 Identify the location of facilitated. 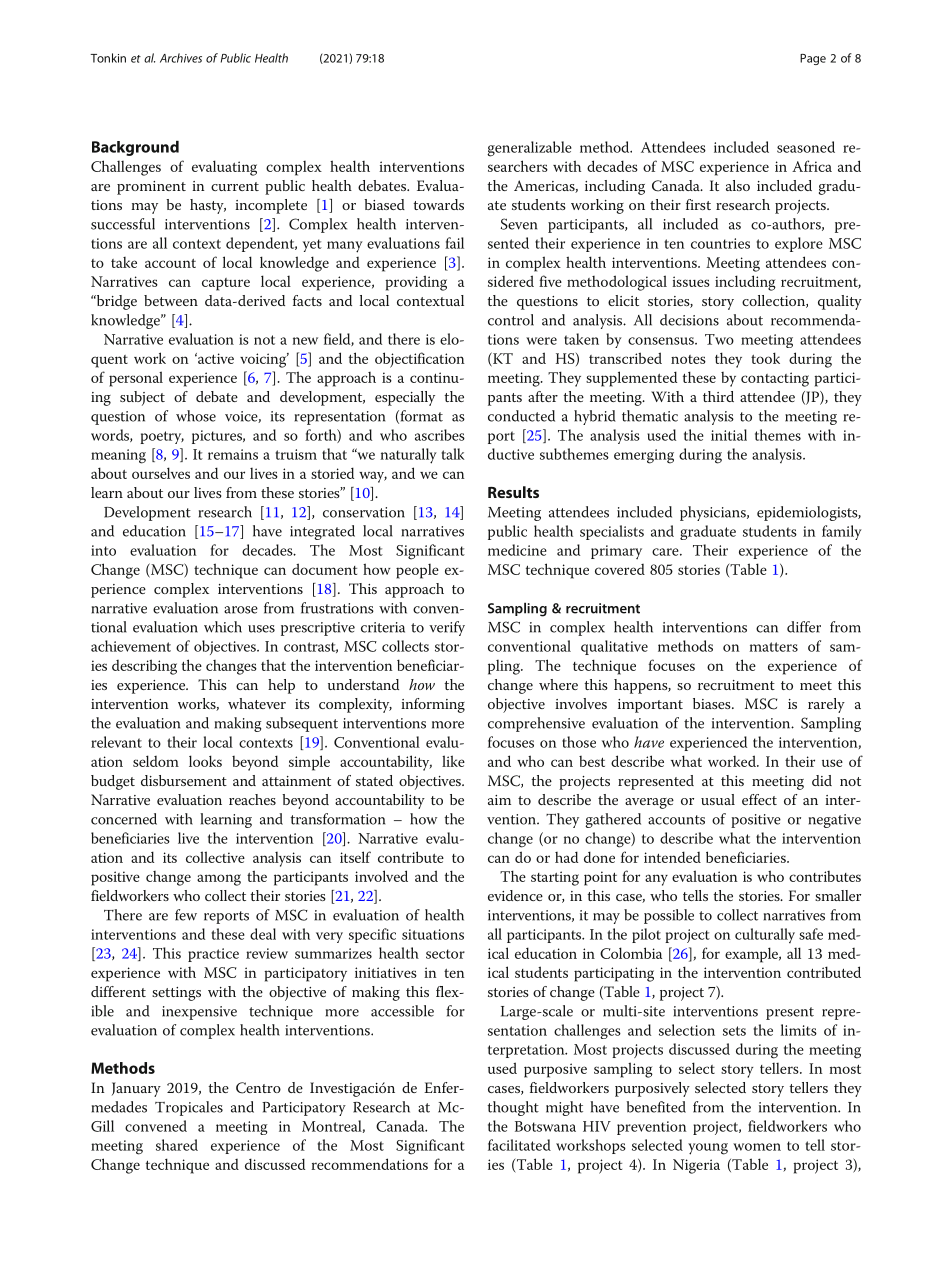
(519, 1145).
